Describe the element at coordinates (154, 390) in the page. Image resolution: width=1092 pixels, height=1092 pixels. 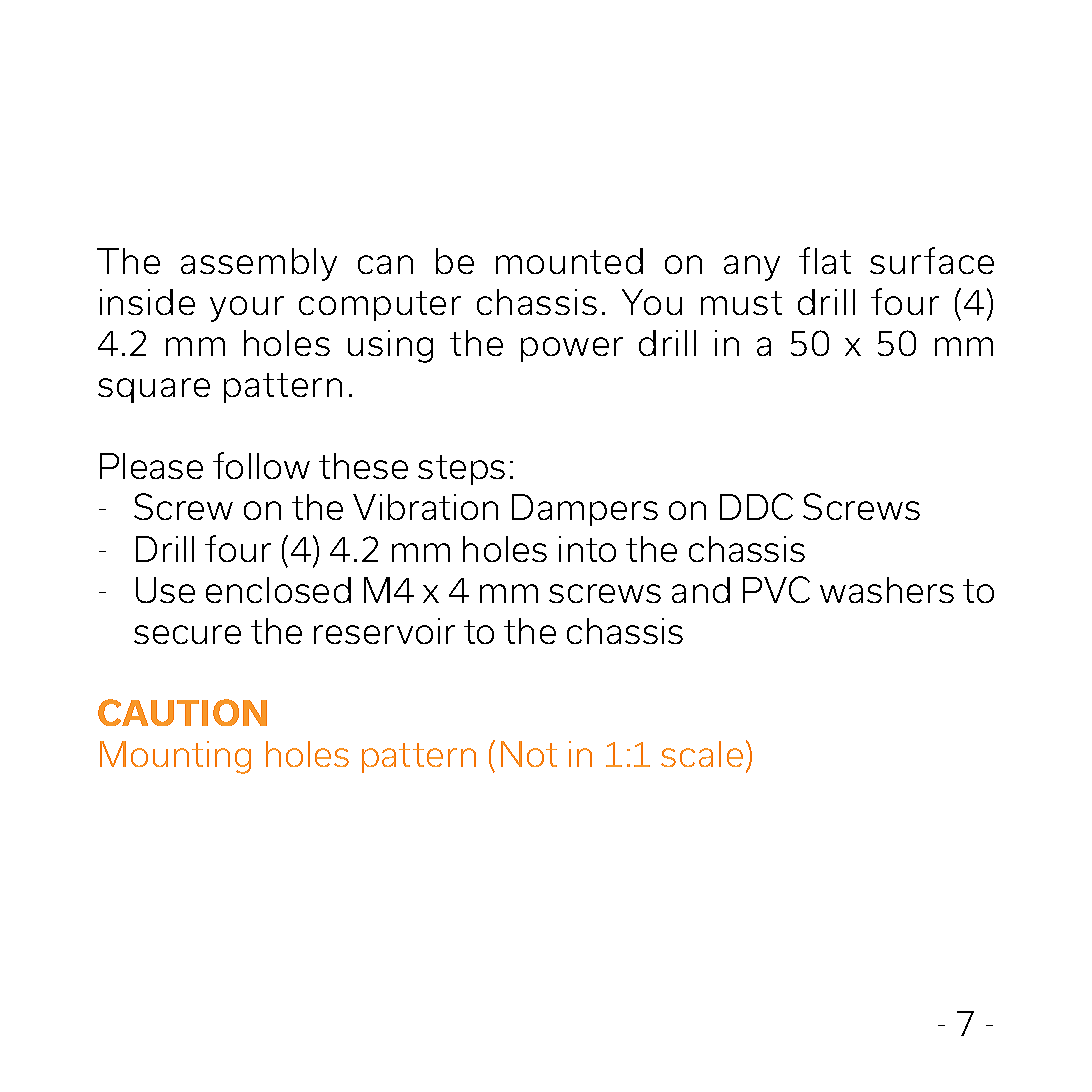
I see `square` at that location.
